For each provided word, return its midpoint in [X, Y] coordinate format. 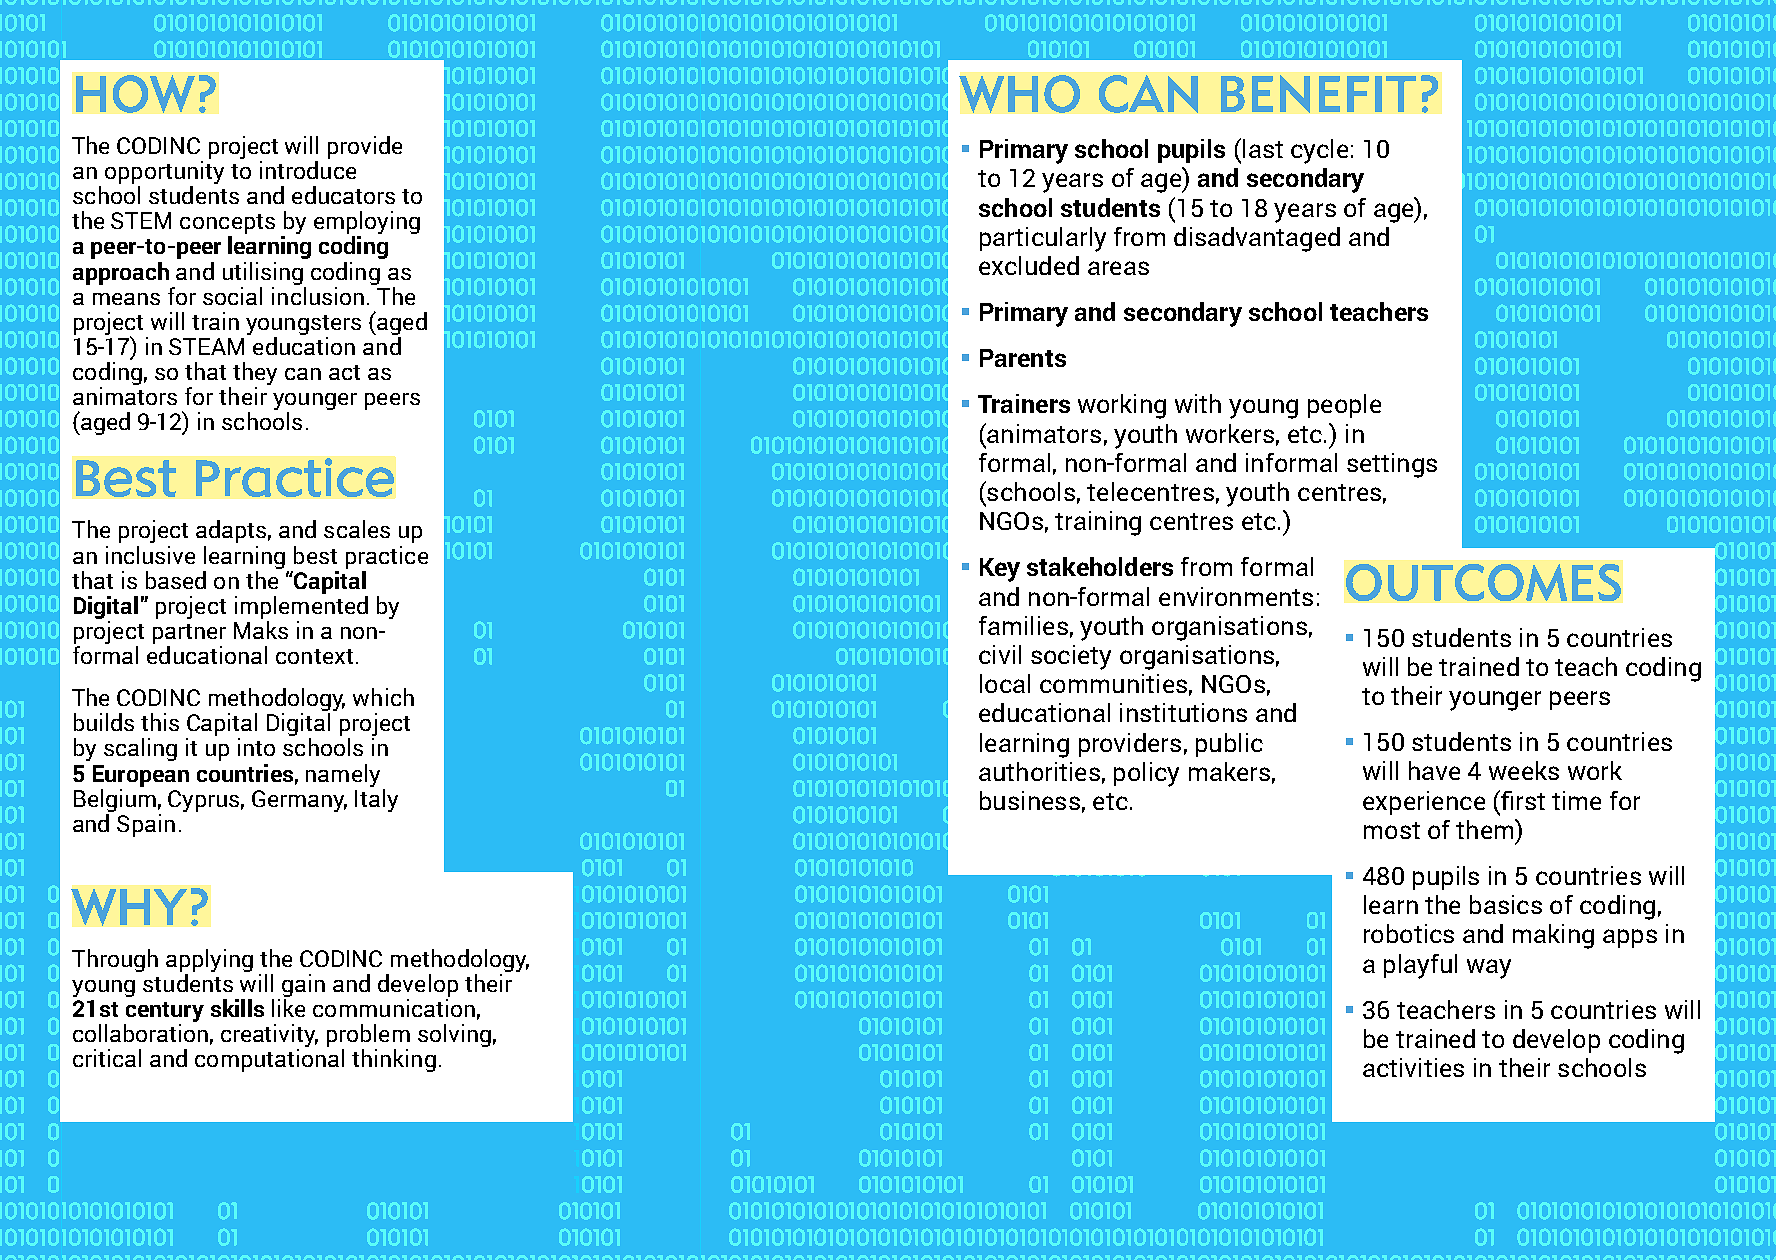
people [1344, 406]
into [256, 747]
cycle [1319, 151]
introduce [308, 170]
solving [454, 1035]
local [1005, 683]
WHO [1019, 94]
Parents [1023, 358]
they [255, 375]
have [1434, 770]
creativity [269, 1037]
